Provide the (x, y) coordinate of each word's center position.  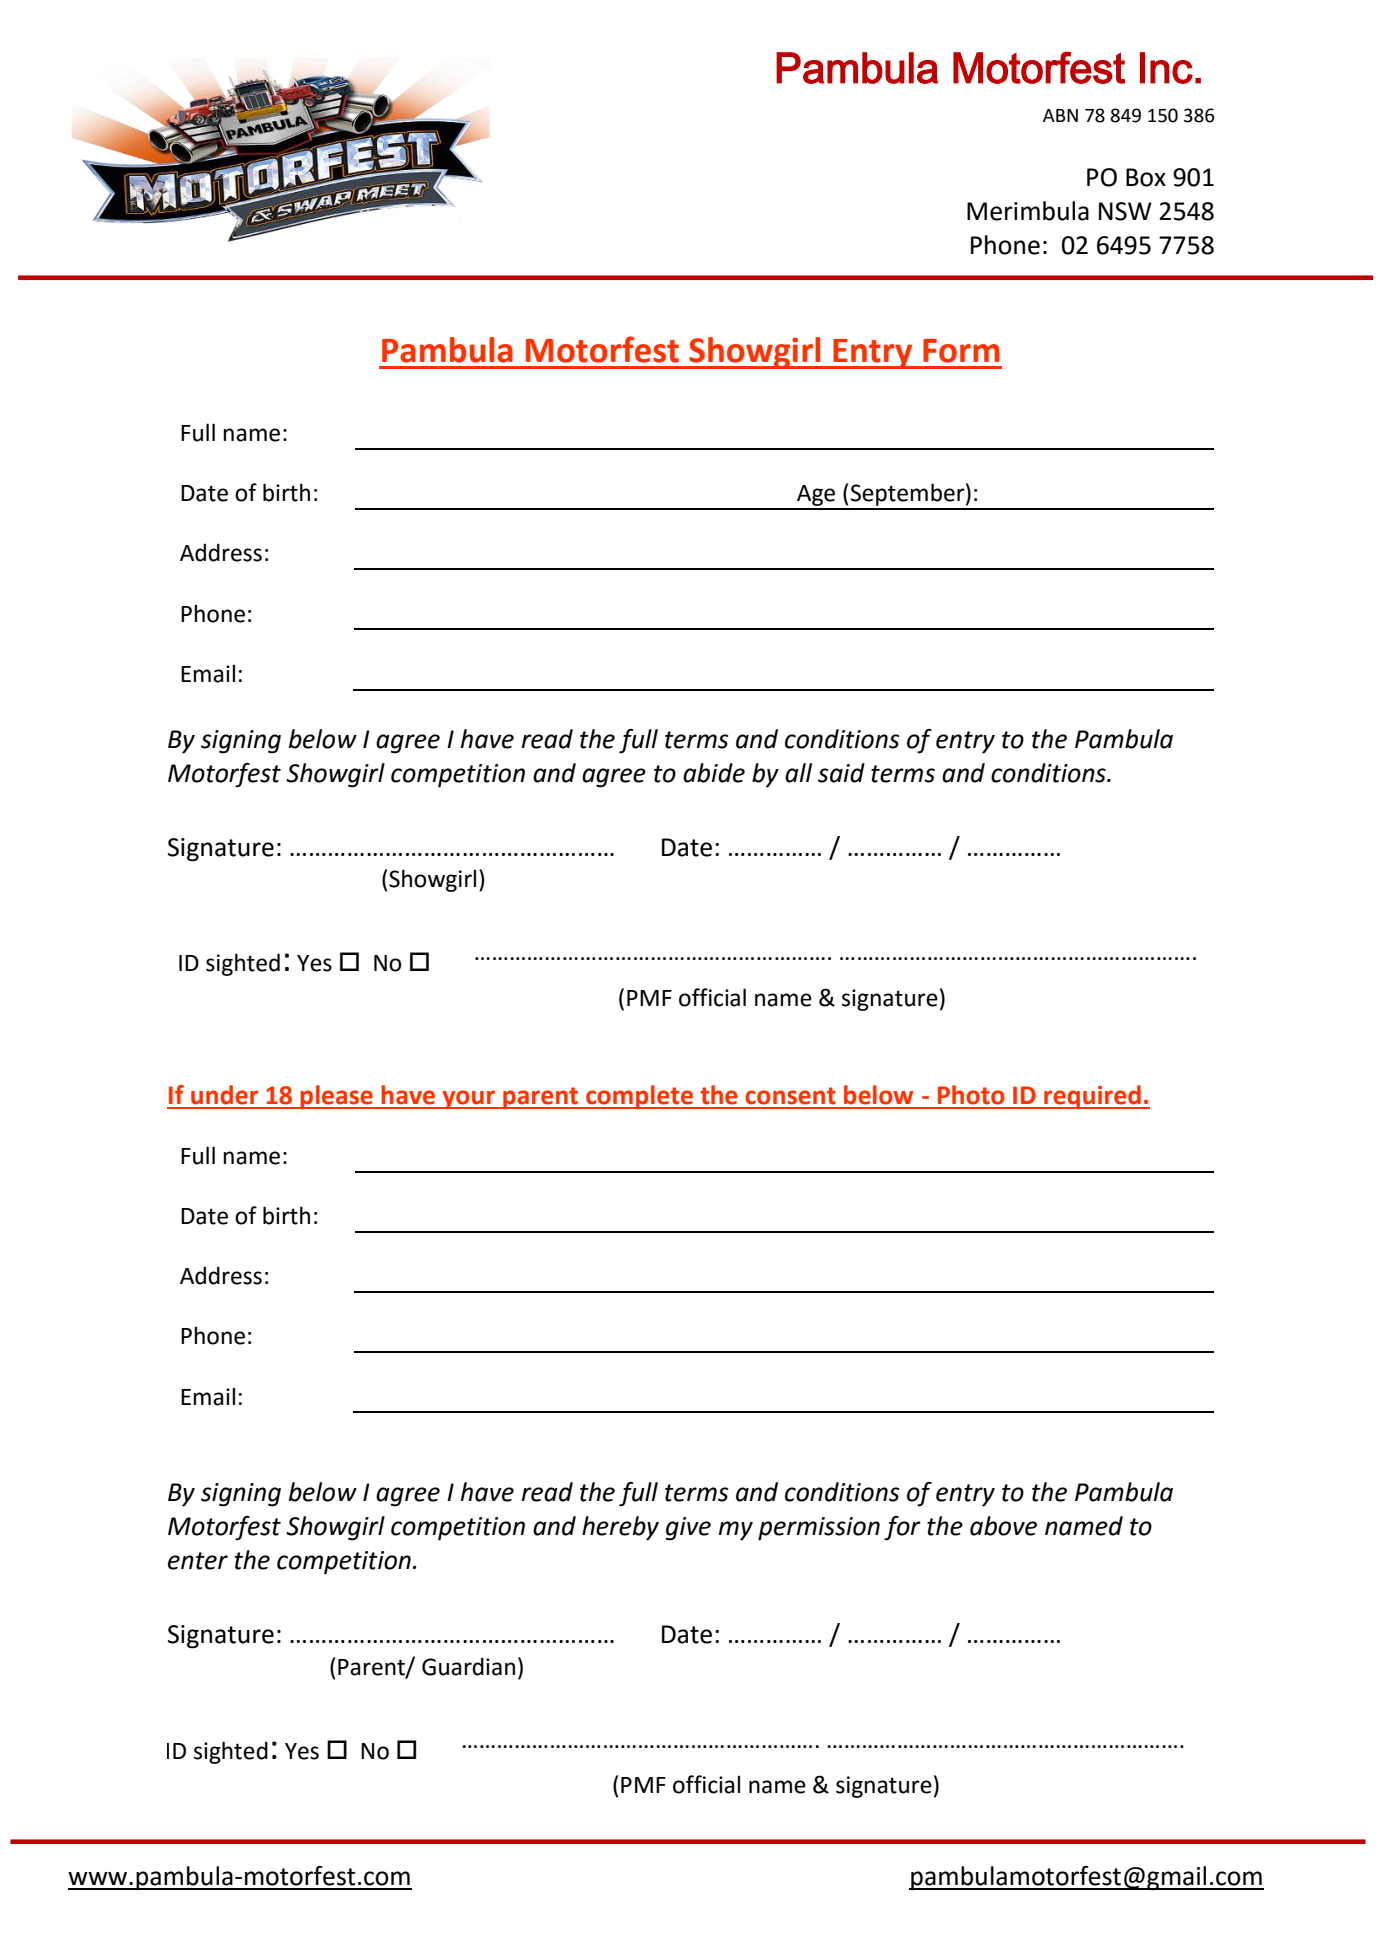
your (469, 1099)
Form (961, 351)
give (688, 1529)
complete (639, 1097)
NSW (1125, 211)
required (1092, 1097)
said (841, 773)
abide (714, 773)
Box (1146, 177)
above (1003, 1526)
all (798, 773)
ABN (1060, 115)
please (337, 1097)
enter (198, 1561)
